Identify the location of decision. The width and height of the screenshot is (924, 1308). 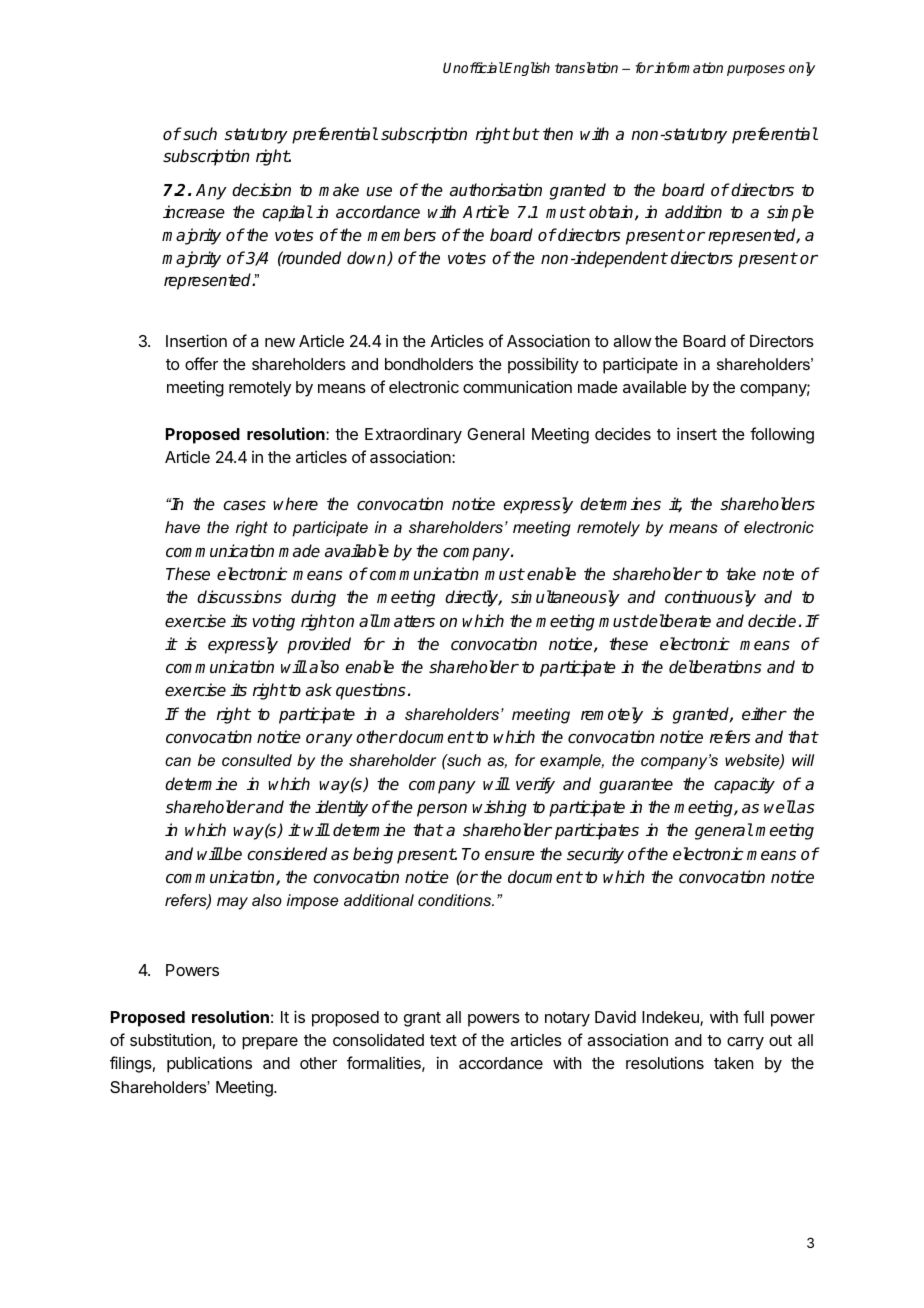
(261, 190).
